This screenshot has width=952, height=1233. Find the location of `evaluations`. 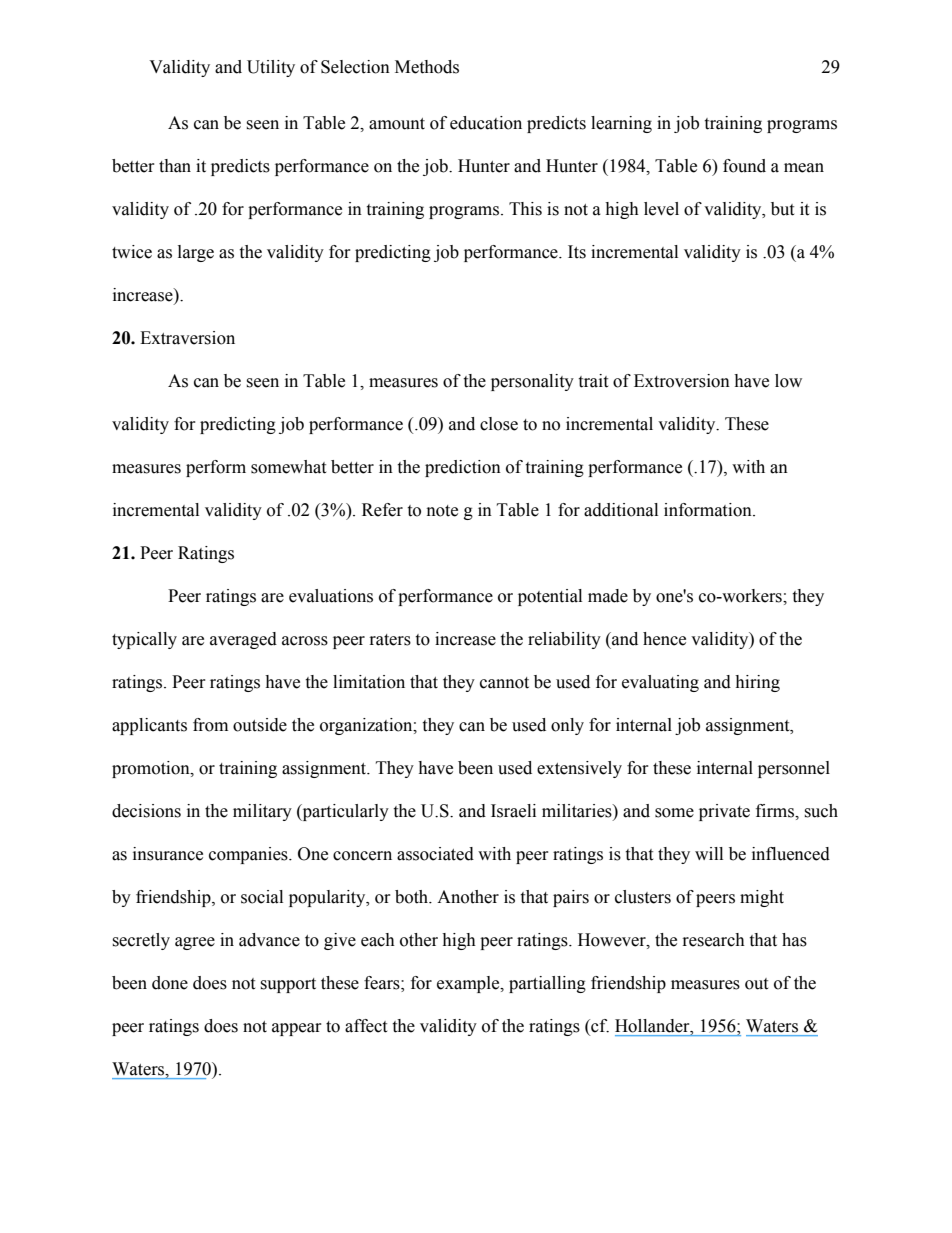

evaluations is located at coordinates (331, 596).
